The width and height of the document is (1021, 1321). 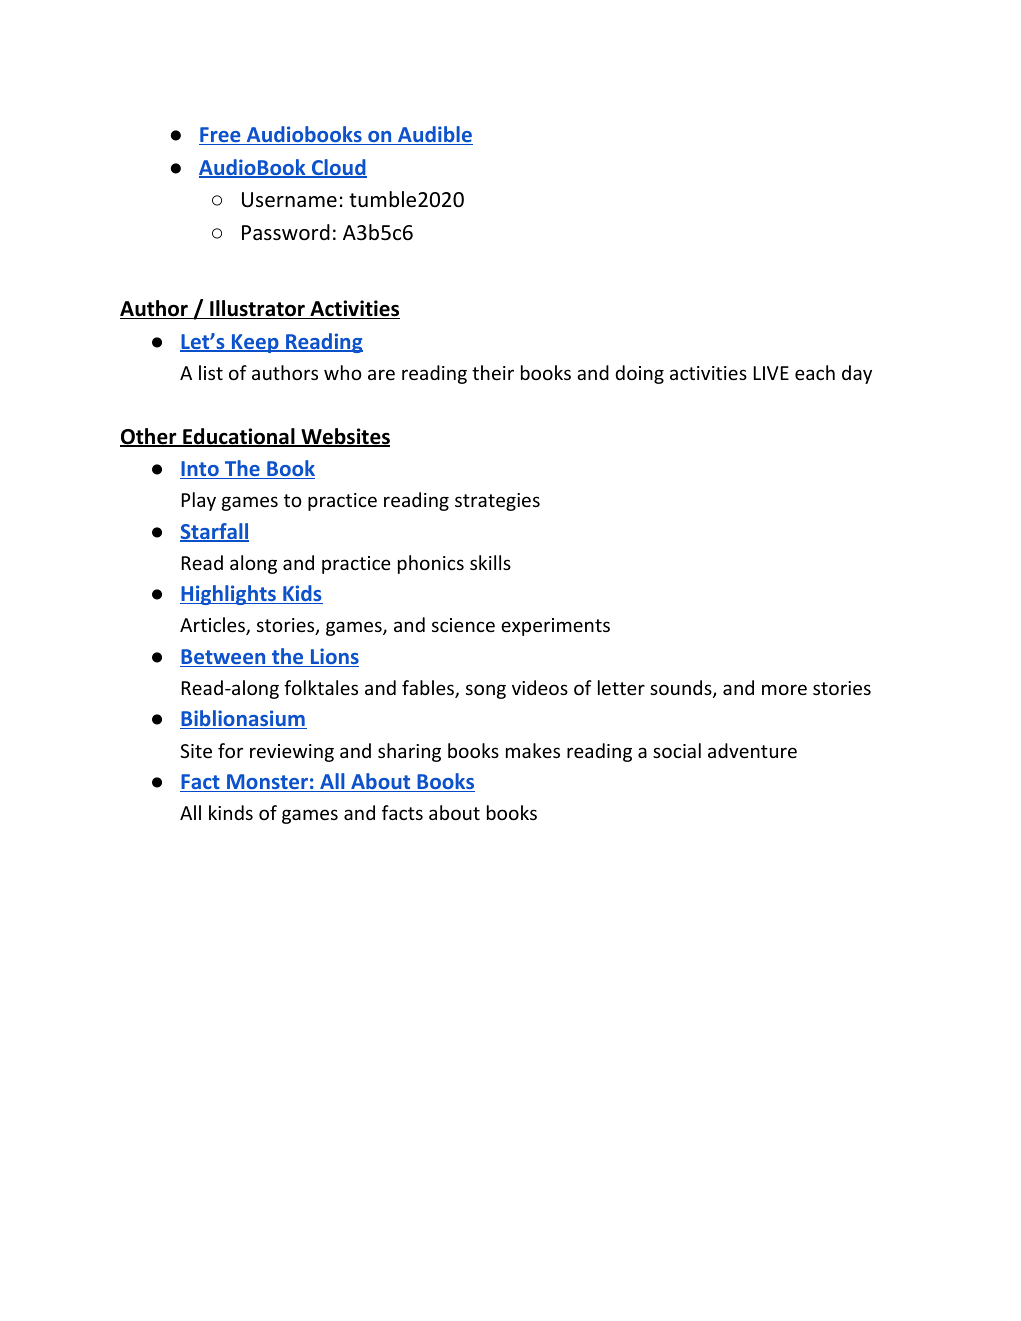 I want to click on their, so click(x=493, y=372).
